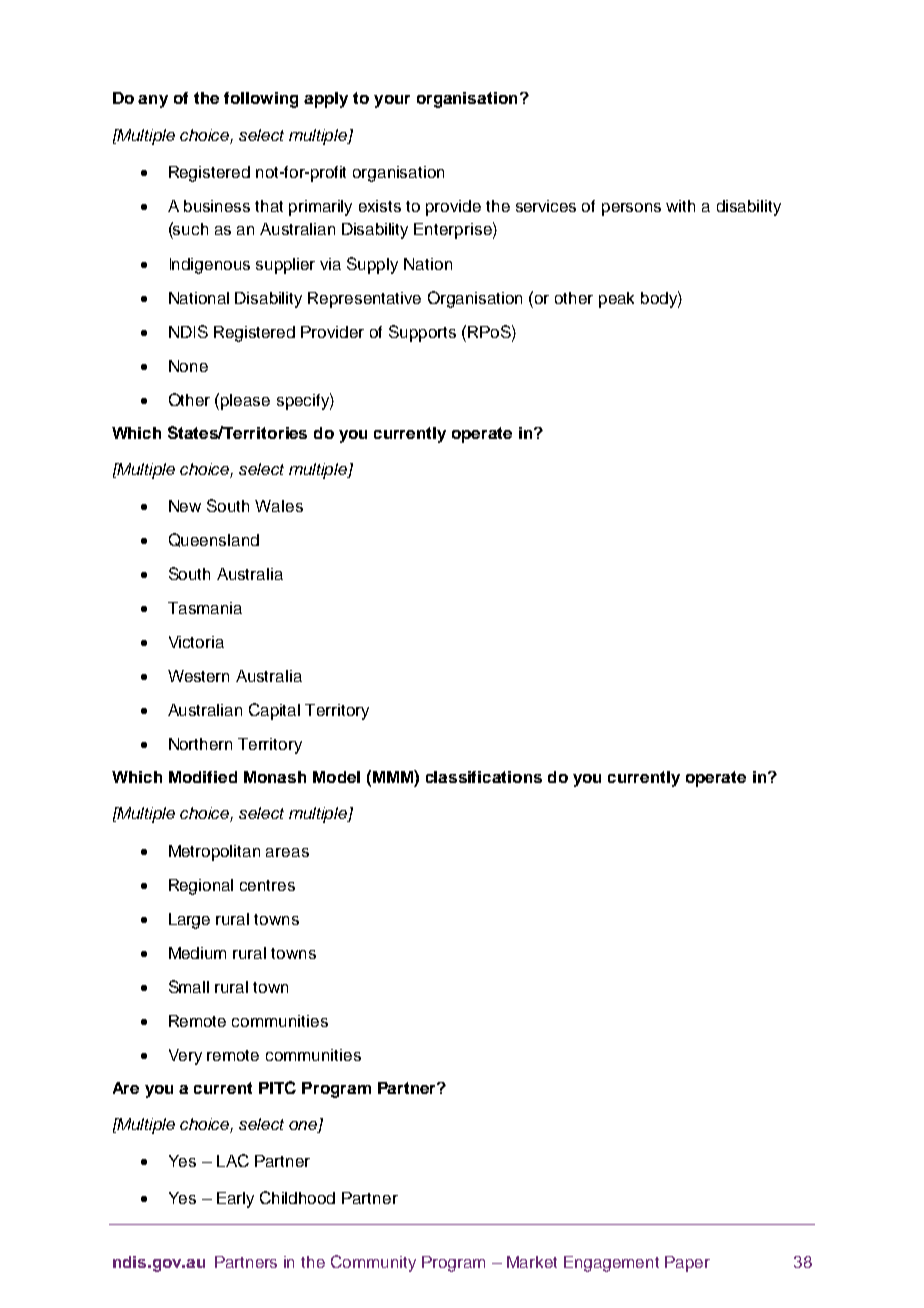 The image size is (924, 1308). I want to click on Early, so click(235, 1200).
